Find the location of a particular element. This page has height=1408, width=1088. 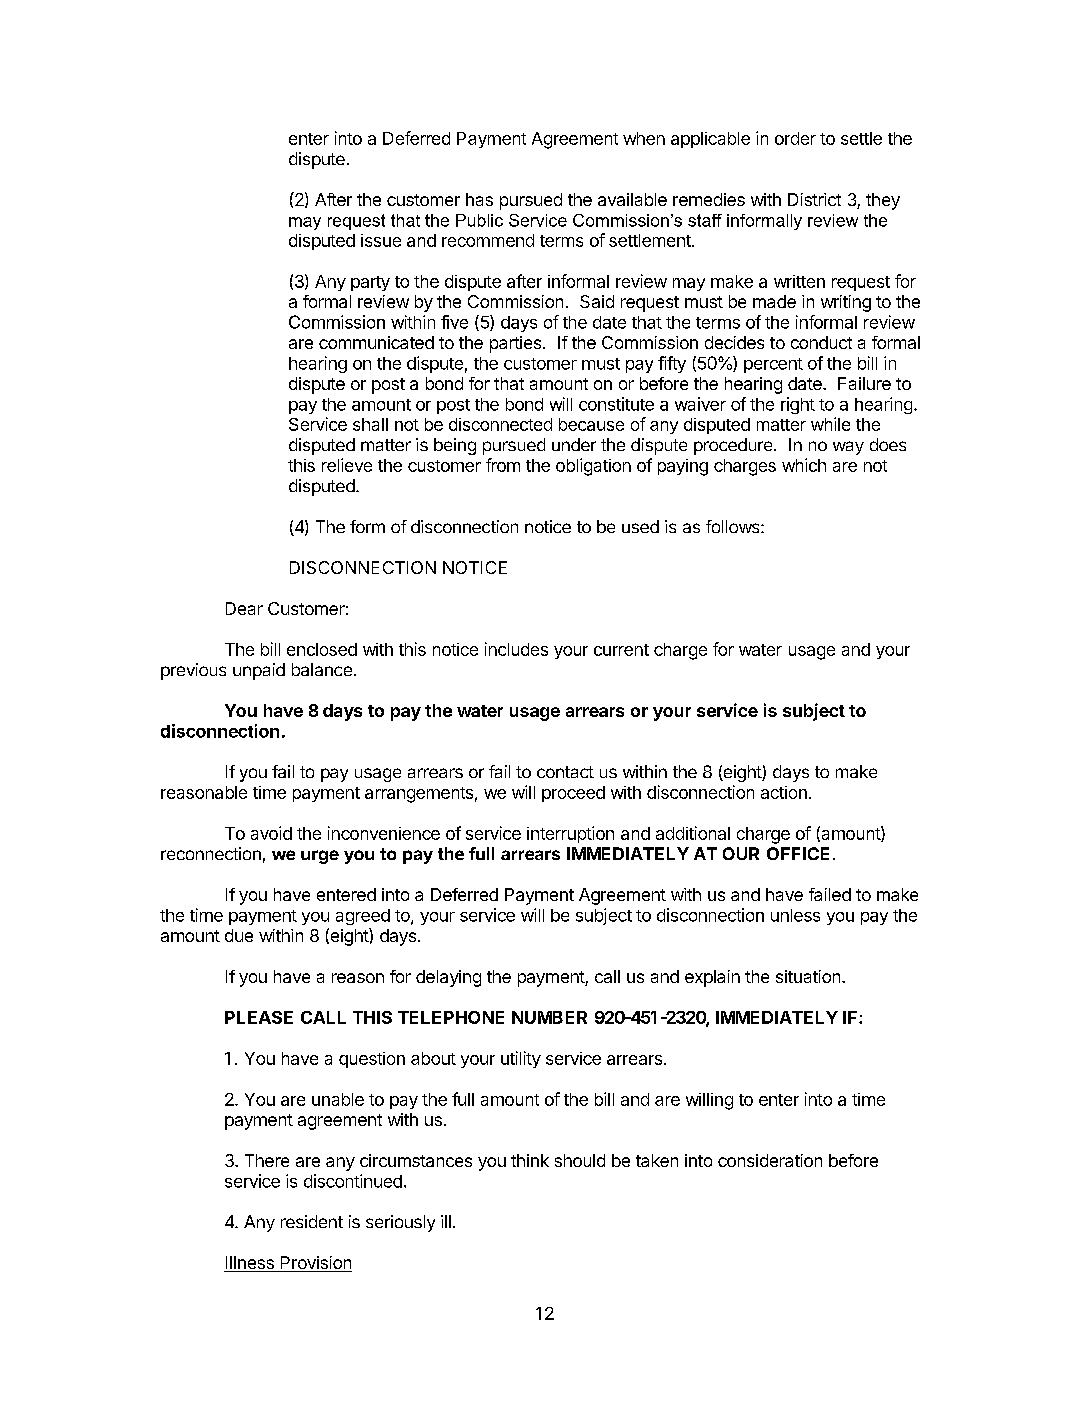

District is located at coordinates (814, 199).
